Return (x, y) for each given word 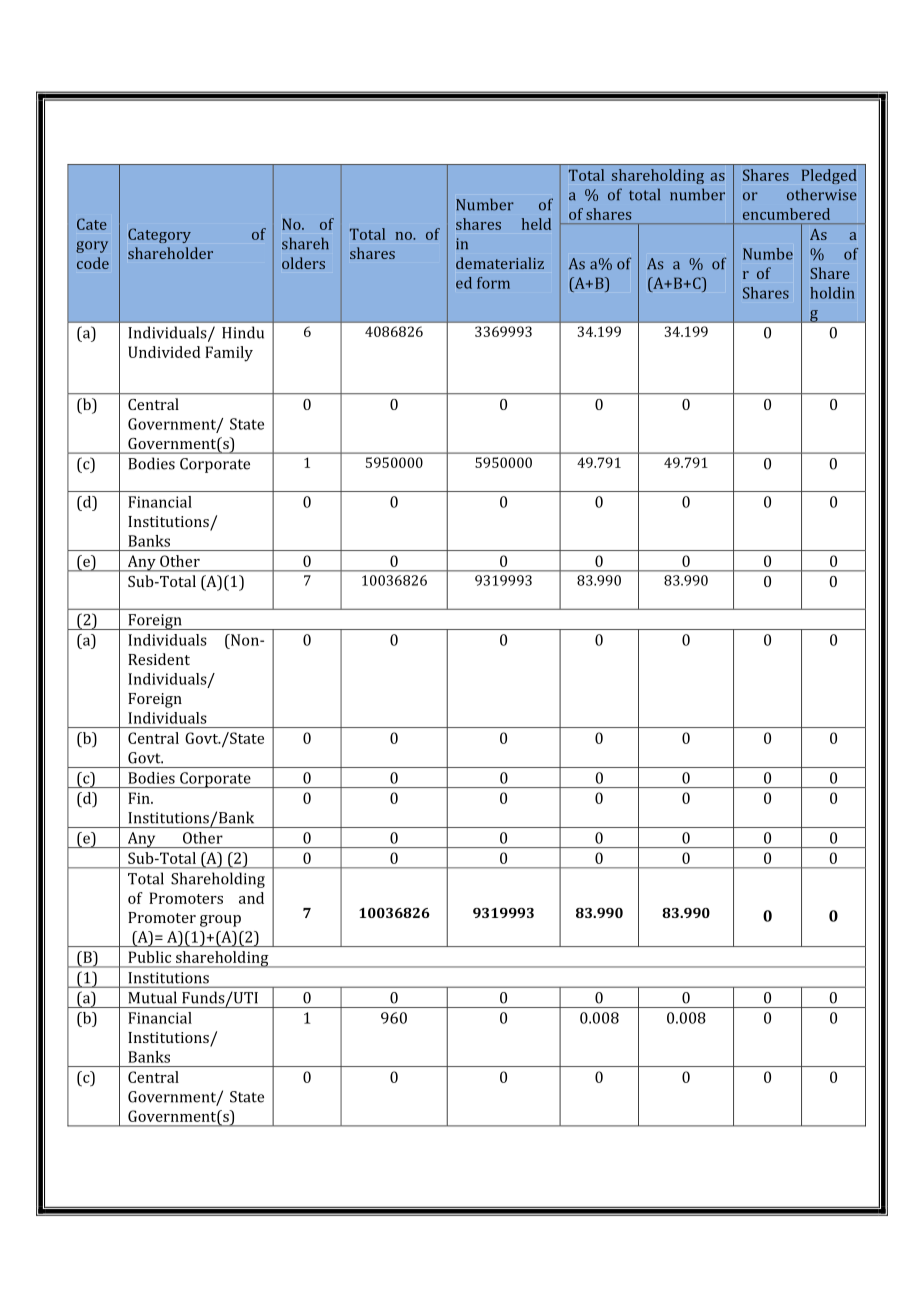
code (93, 263)
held (536, 224)
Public (149, 957)
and (251, 898)
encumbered (786, 214)
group (220, 921)
